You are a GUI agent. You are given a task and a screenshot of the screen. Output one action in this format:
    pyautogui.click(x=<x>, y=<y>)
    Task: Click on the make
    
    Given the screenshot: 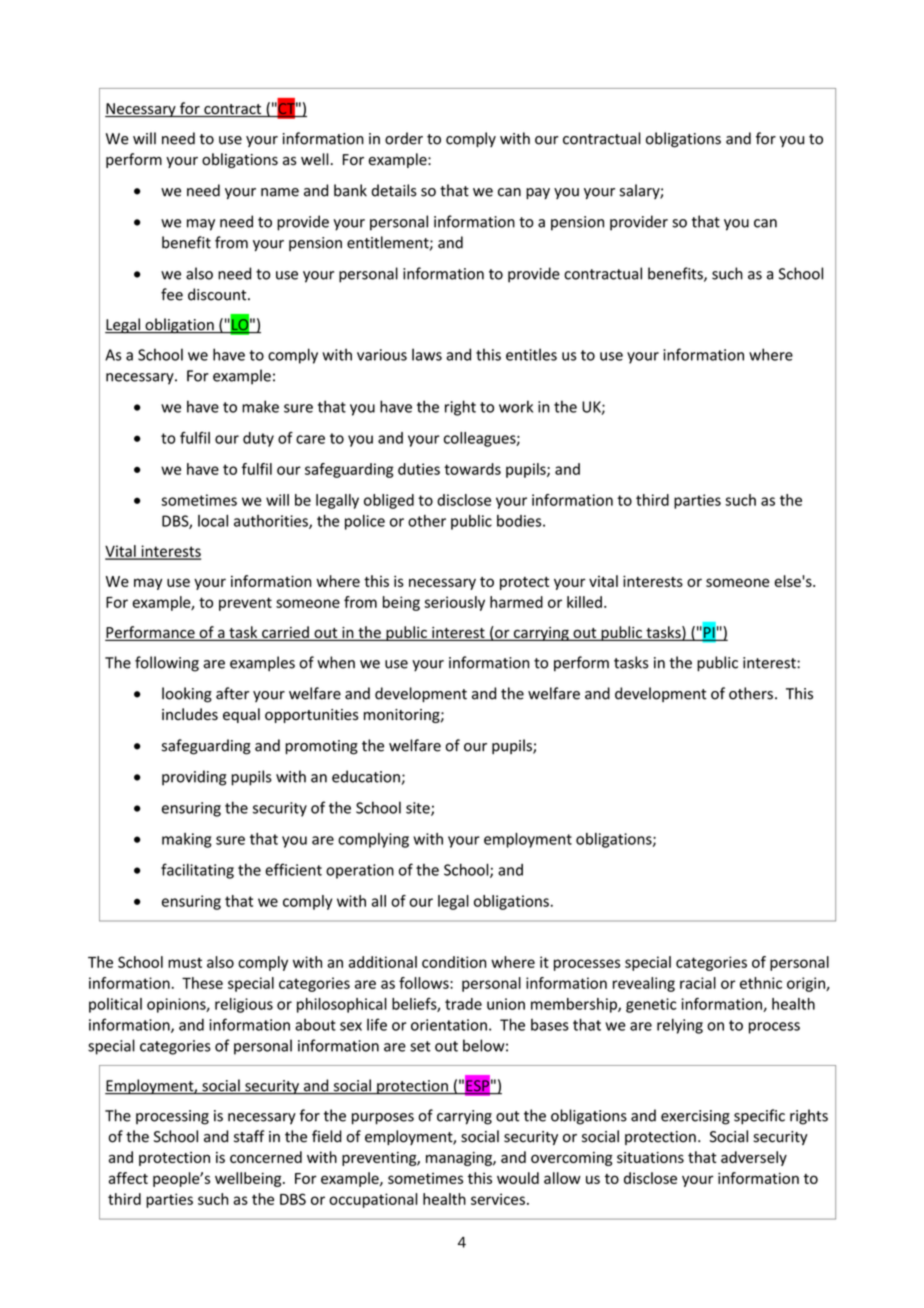 What is the action you would take?
    pyautogui.click(x=260, y=406)
